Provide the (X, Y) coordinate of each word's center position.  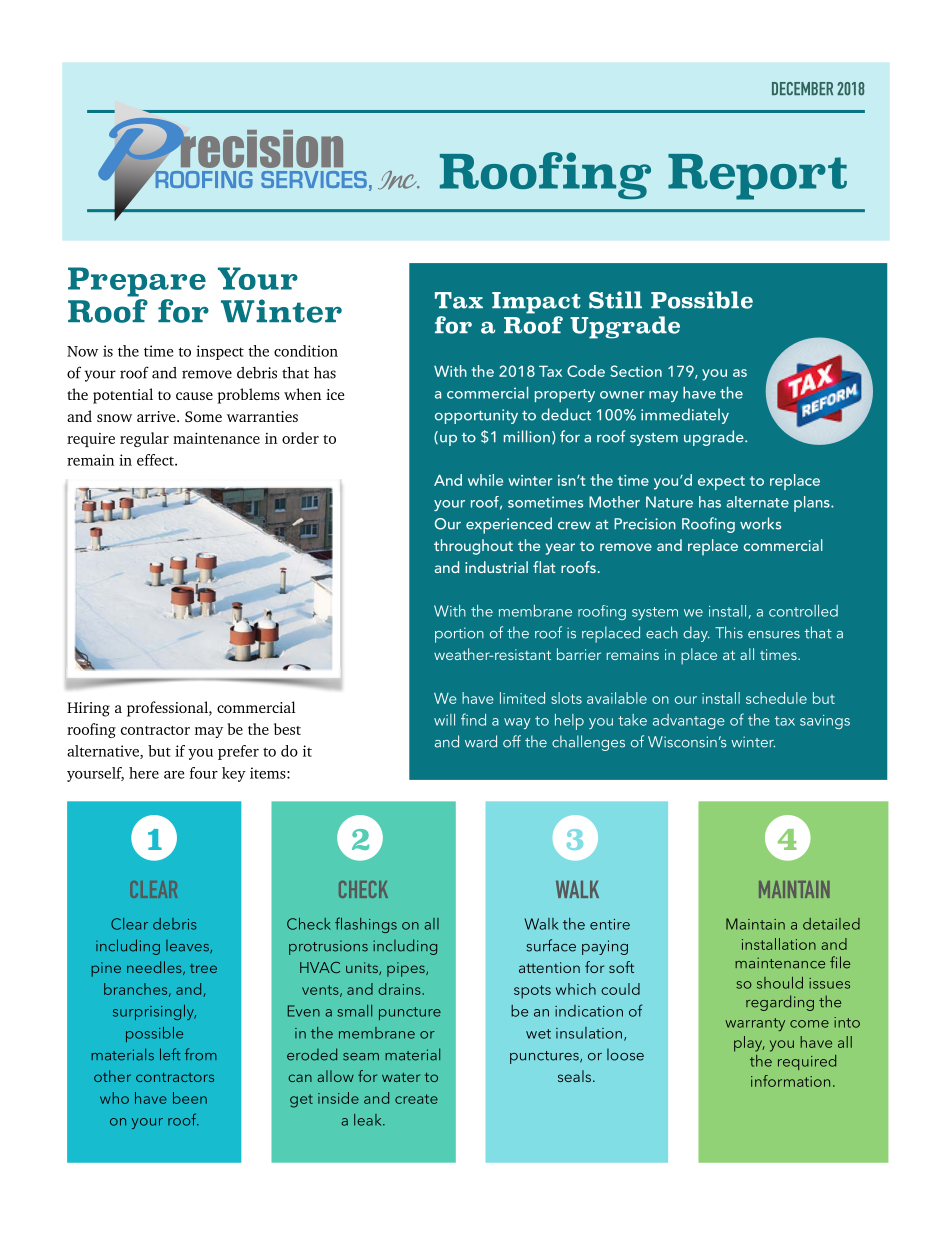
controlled (803, 611)
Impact (536, 303)
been (190, 1098)
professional (168, 709)
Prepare (137, 282)
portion (459, 635)
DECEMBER (802, 88)
